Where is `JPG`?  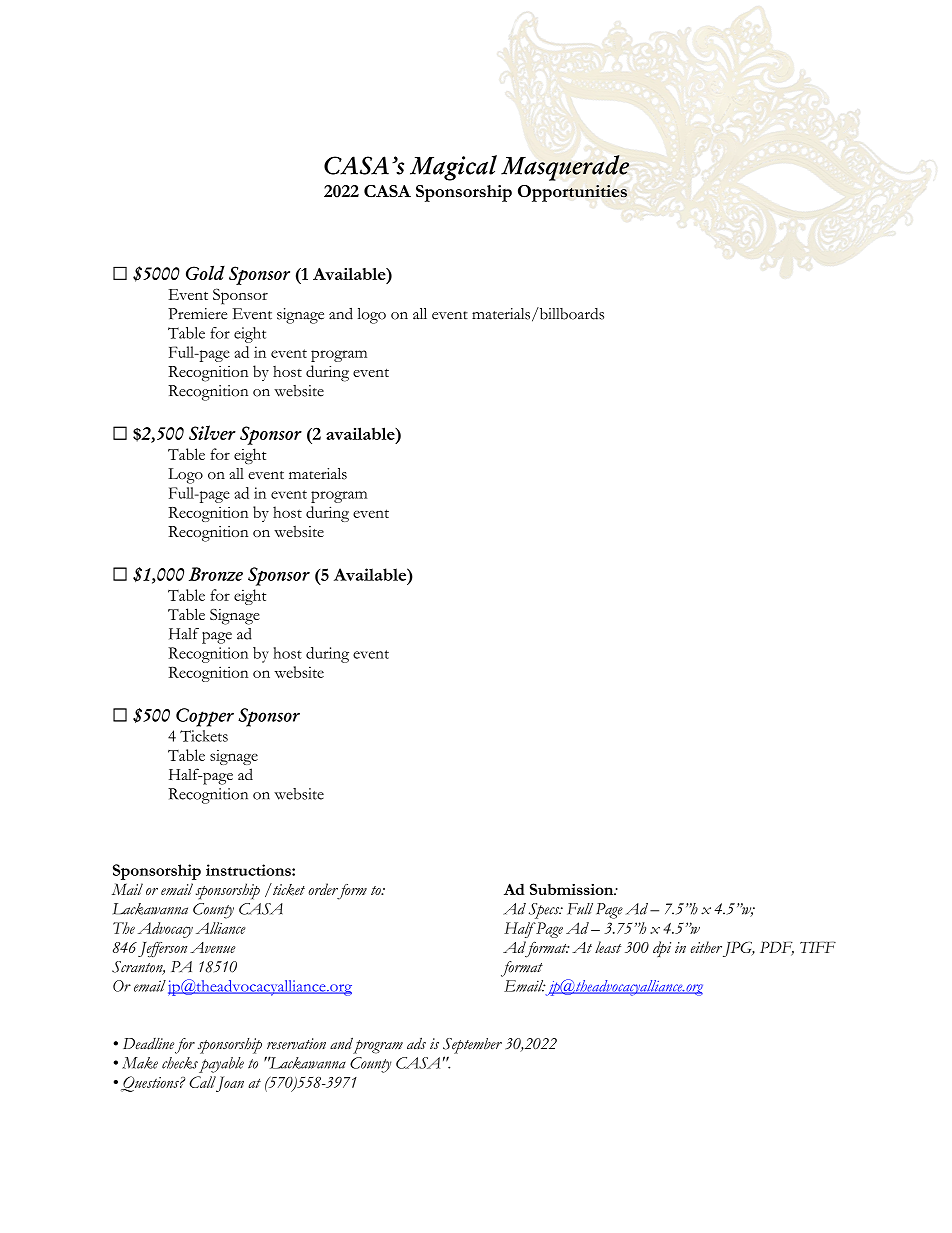 JPG is located at coordinates (738, 949).
